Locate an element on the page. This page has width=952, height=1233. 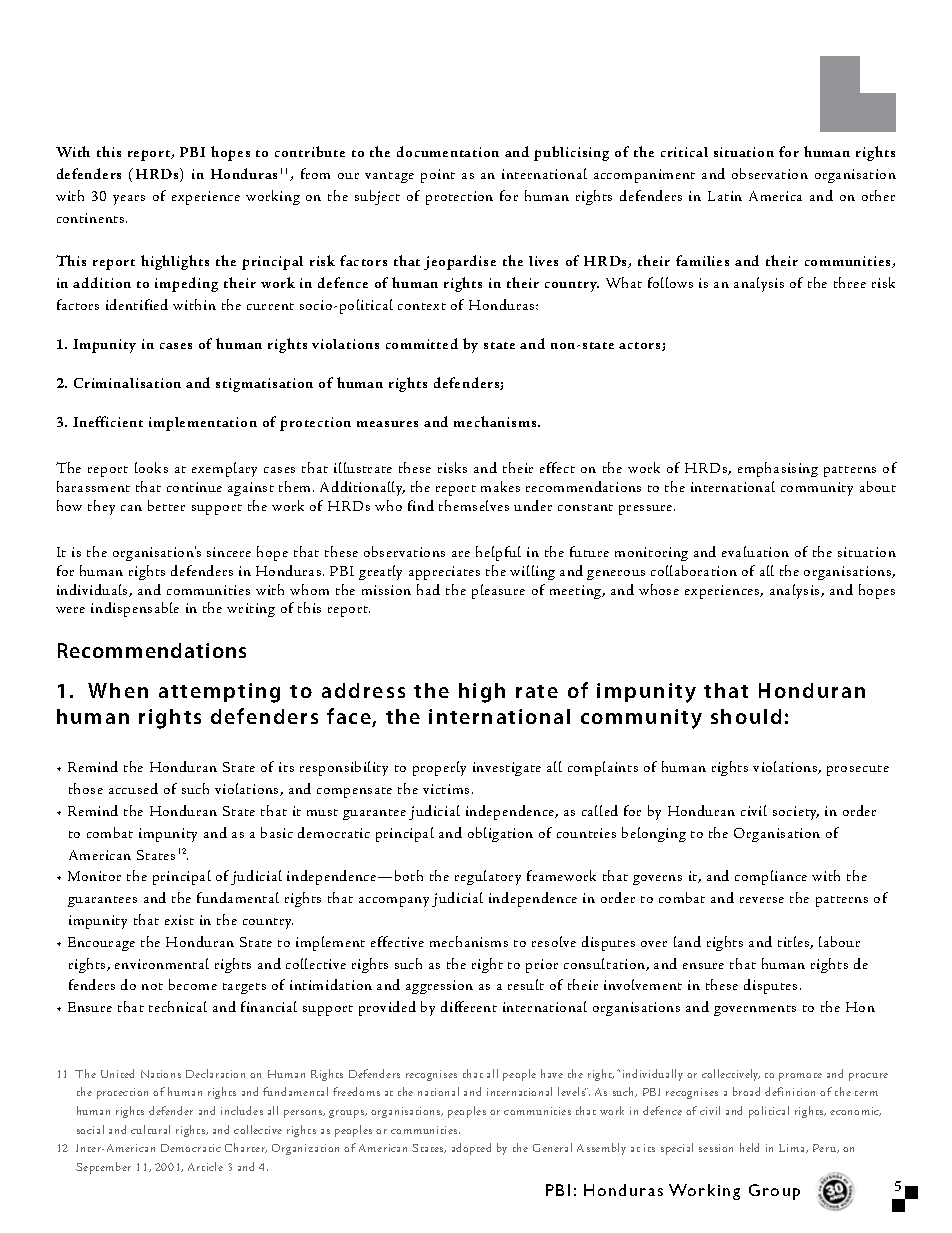
When is located at coordinates (118, 690).
